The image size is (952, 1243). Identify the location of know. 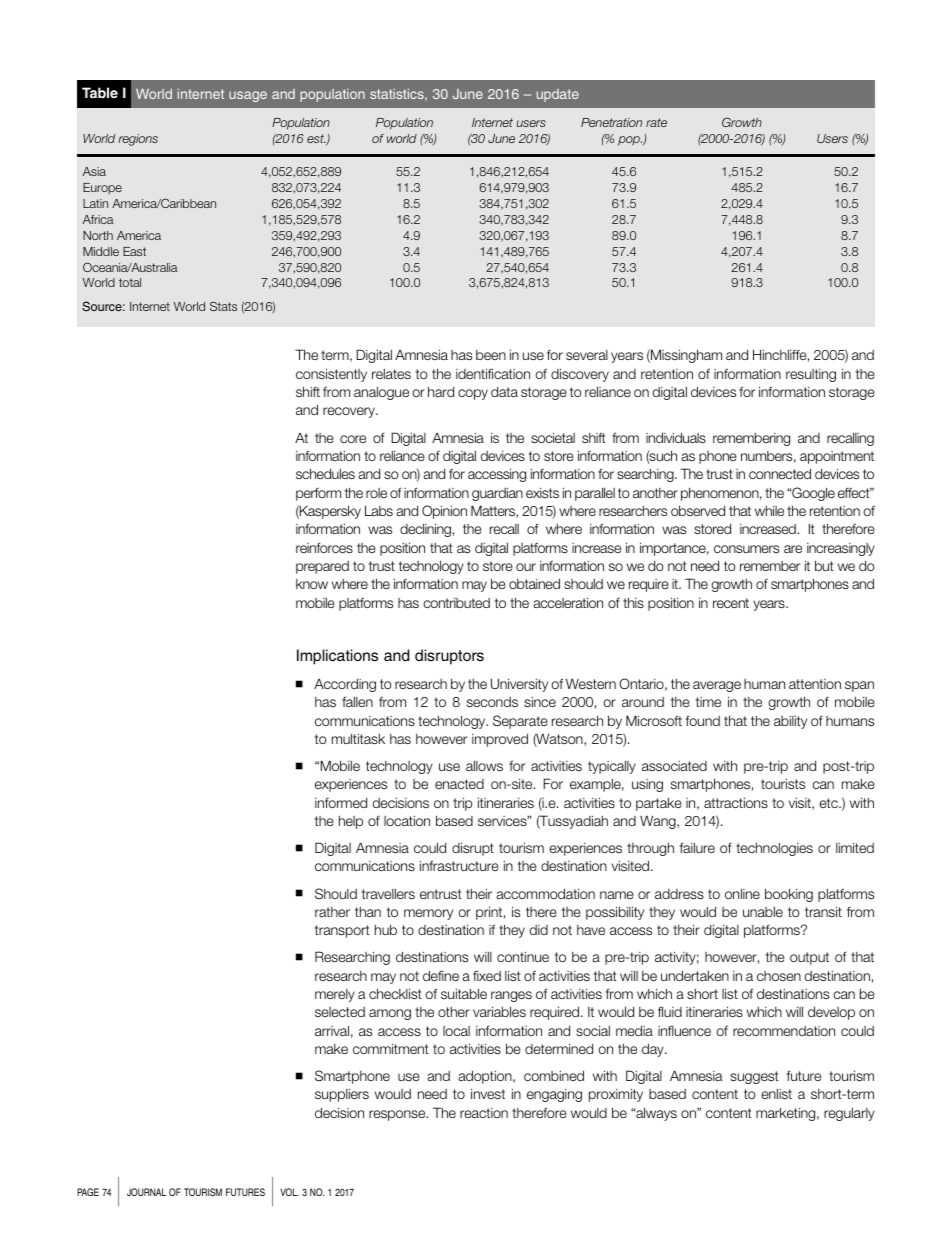
(312, 584).
